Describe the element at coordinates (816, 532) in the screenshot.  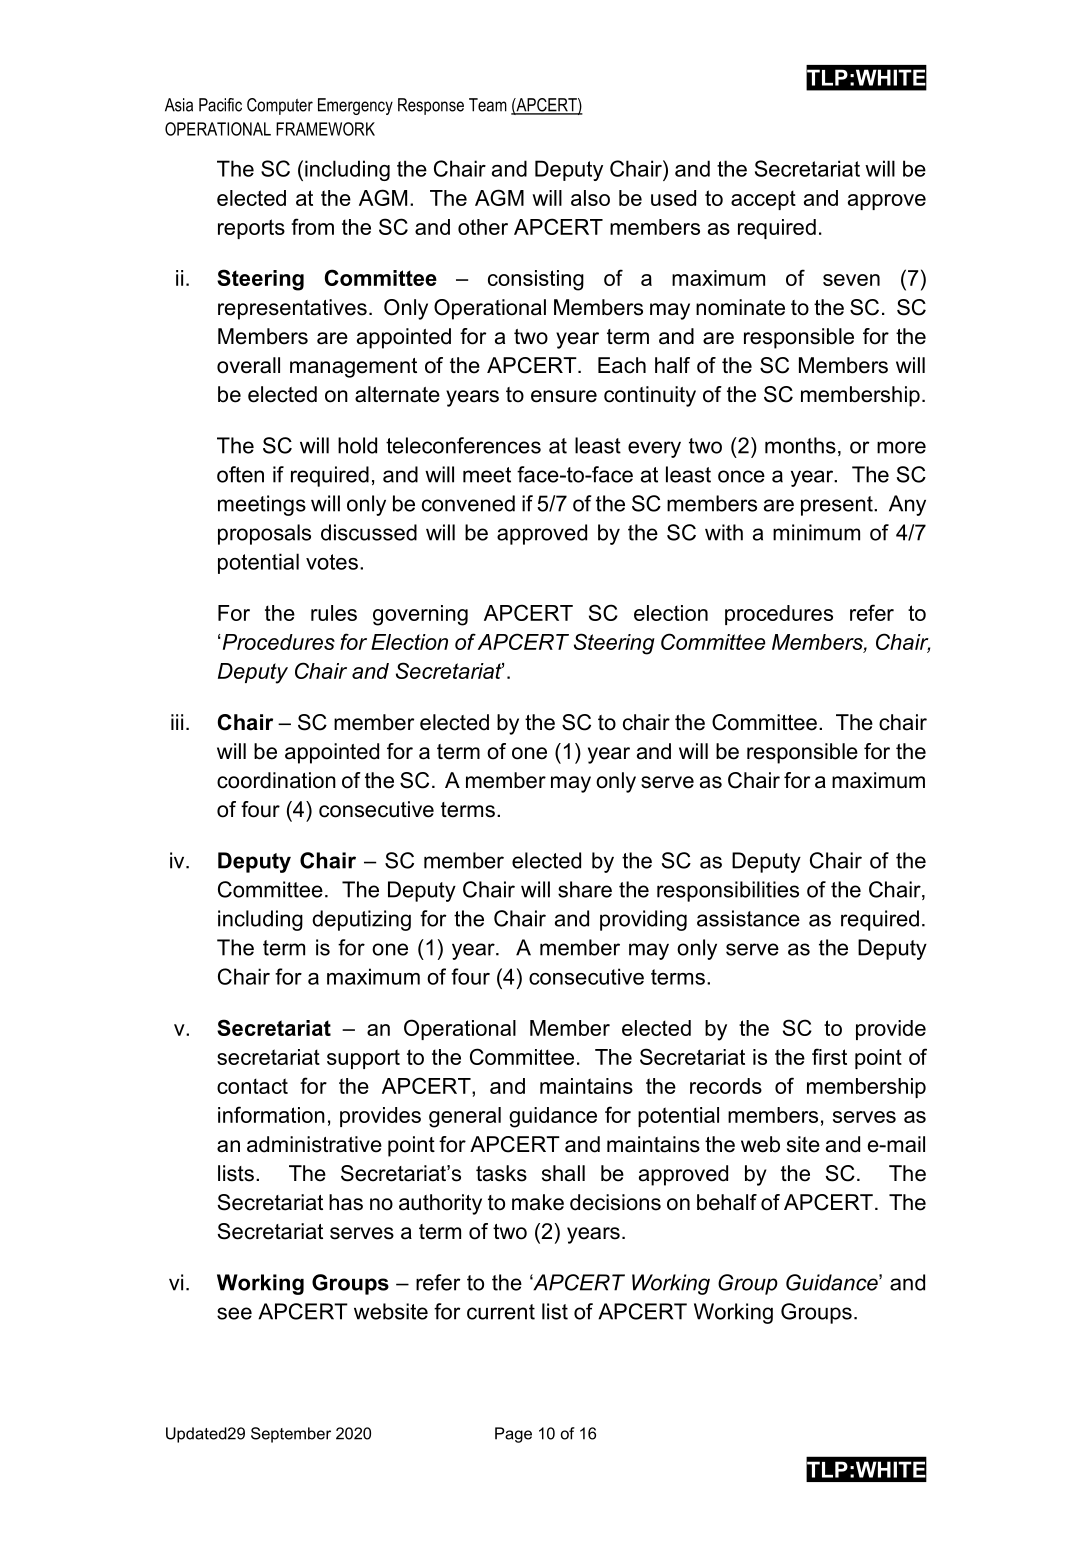
I see `minimum` at that location.
